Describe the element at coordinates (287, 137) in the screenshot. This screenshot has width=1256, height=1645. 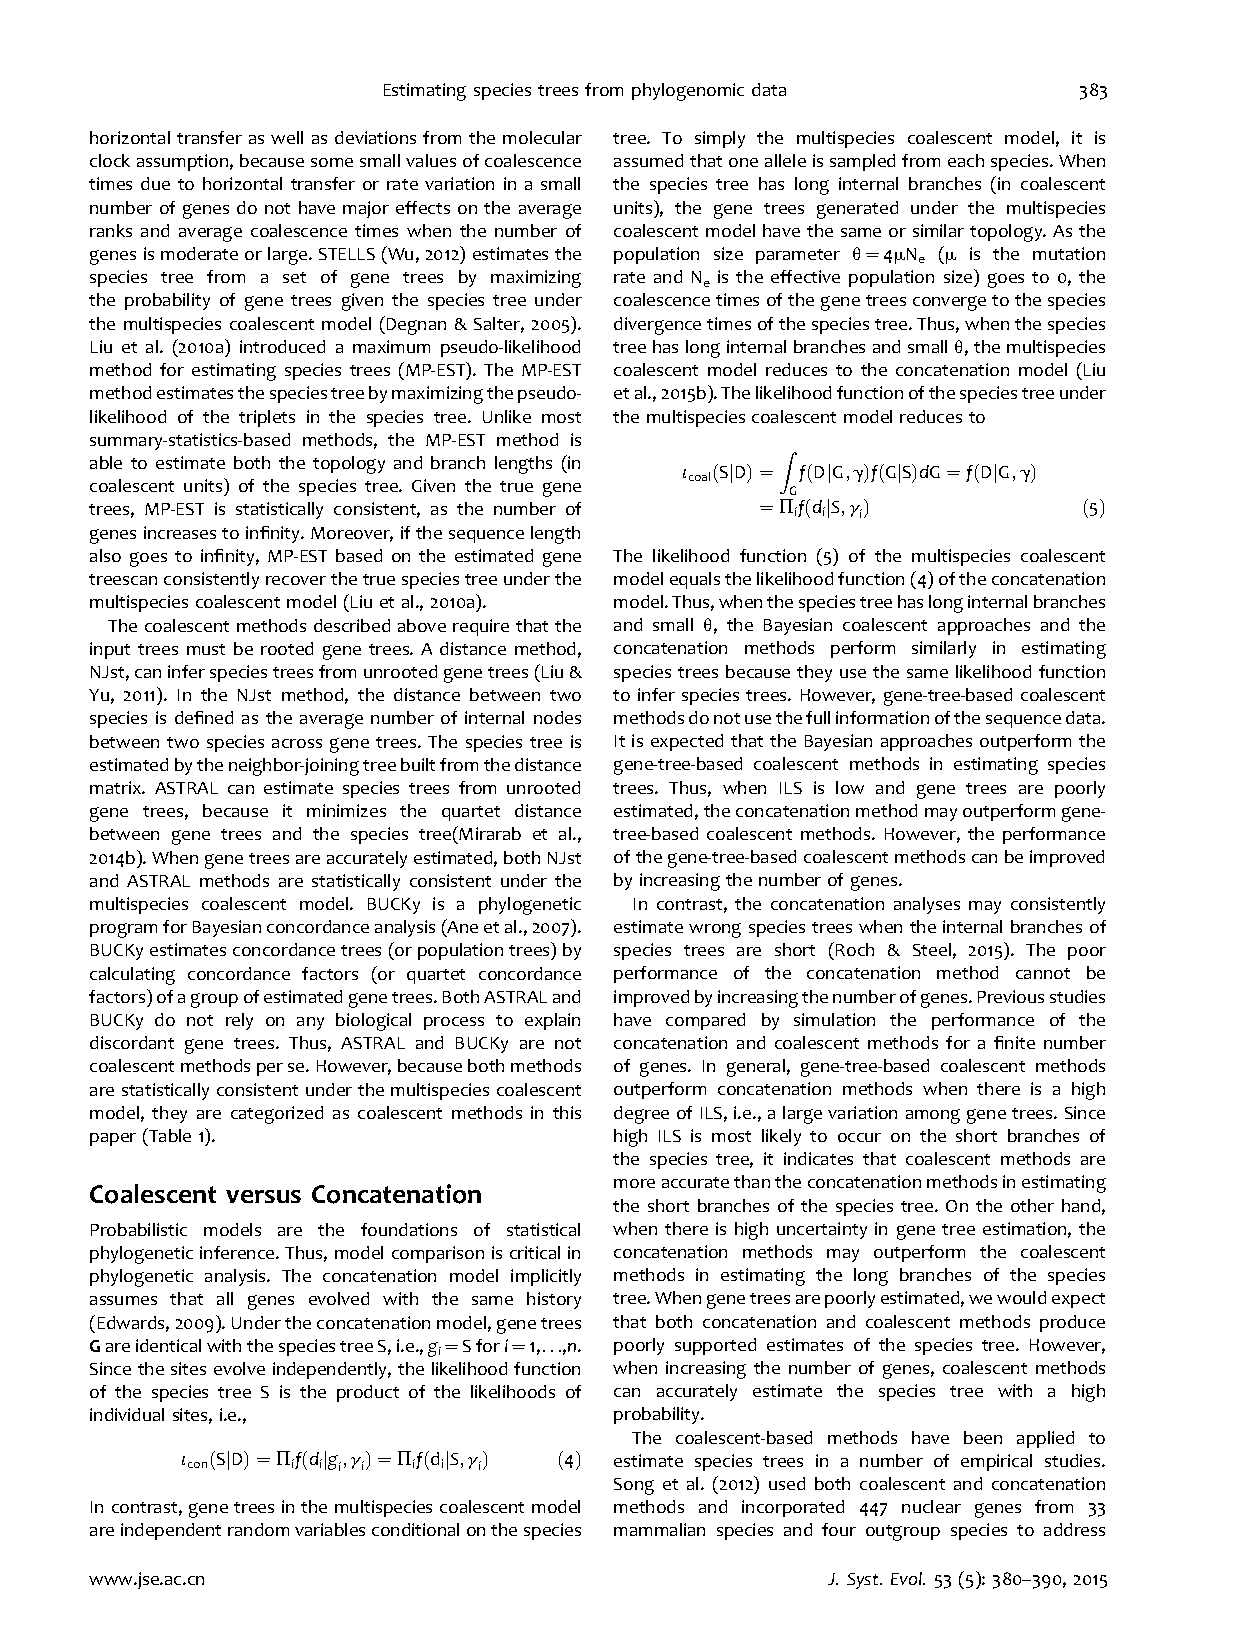
I see `well` at that location.
